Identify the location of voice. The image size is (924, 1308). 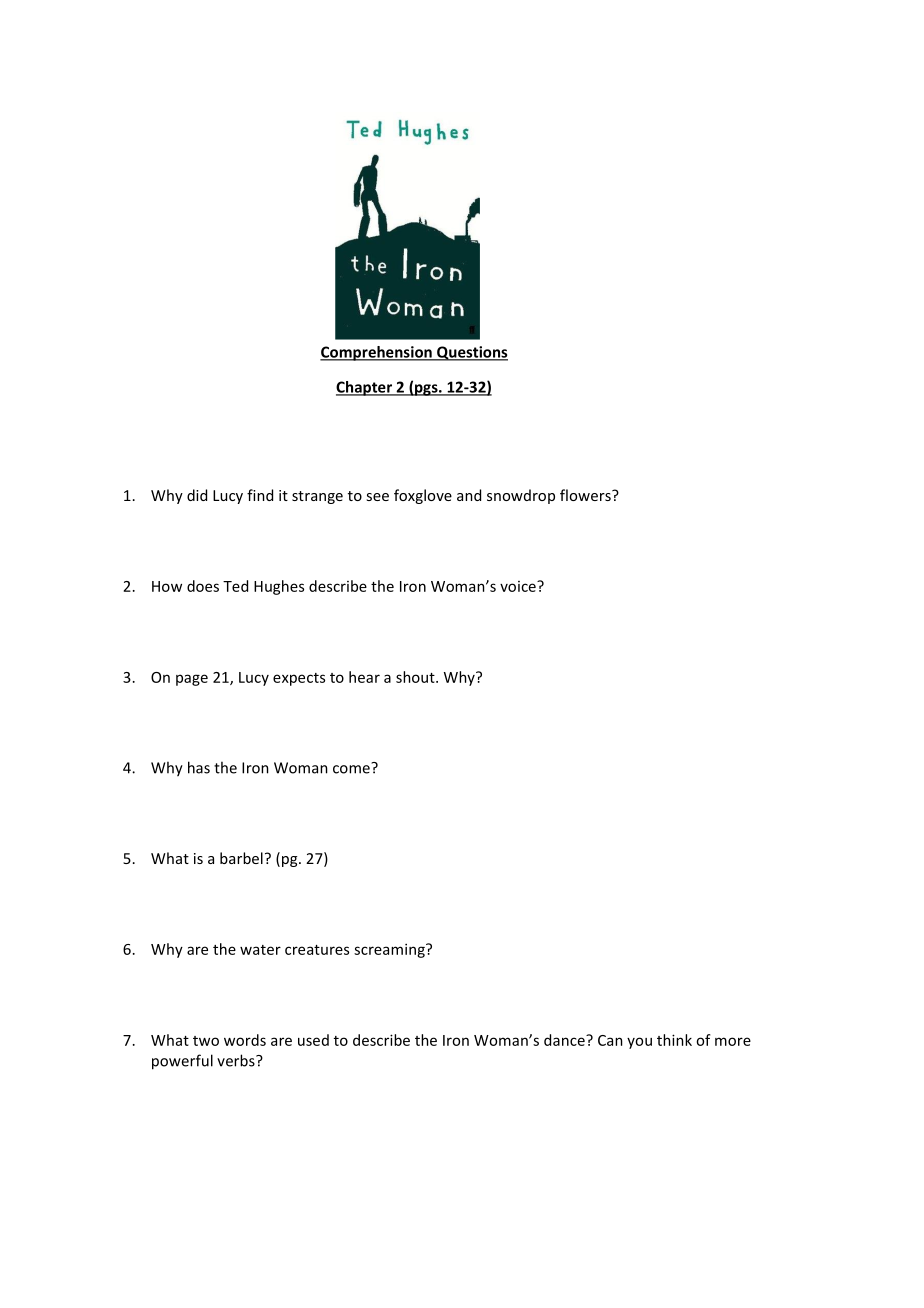
(519, 586).
